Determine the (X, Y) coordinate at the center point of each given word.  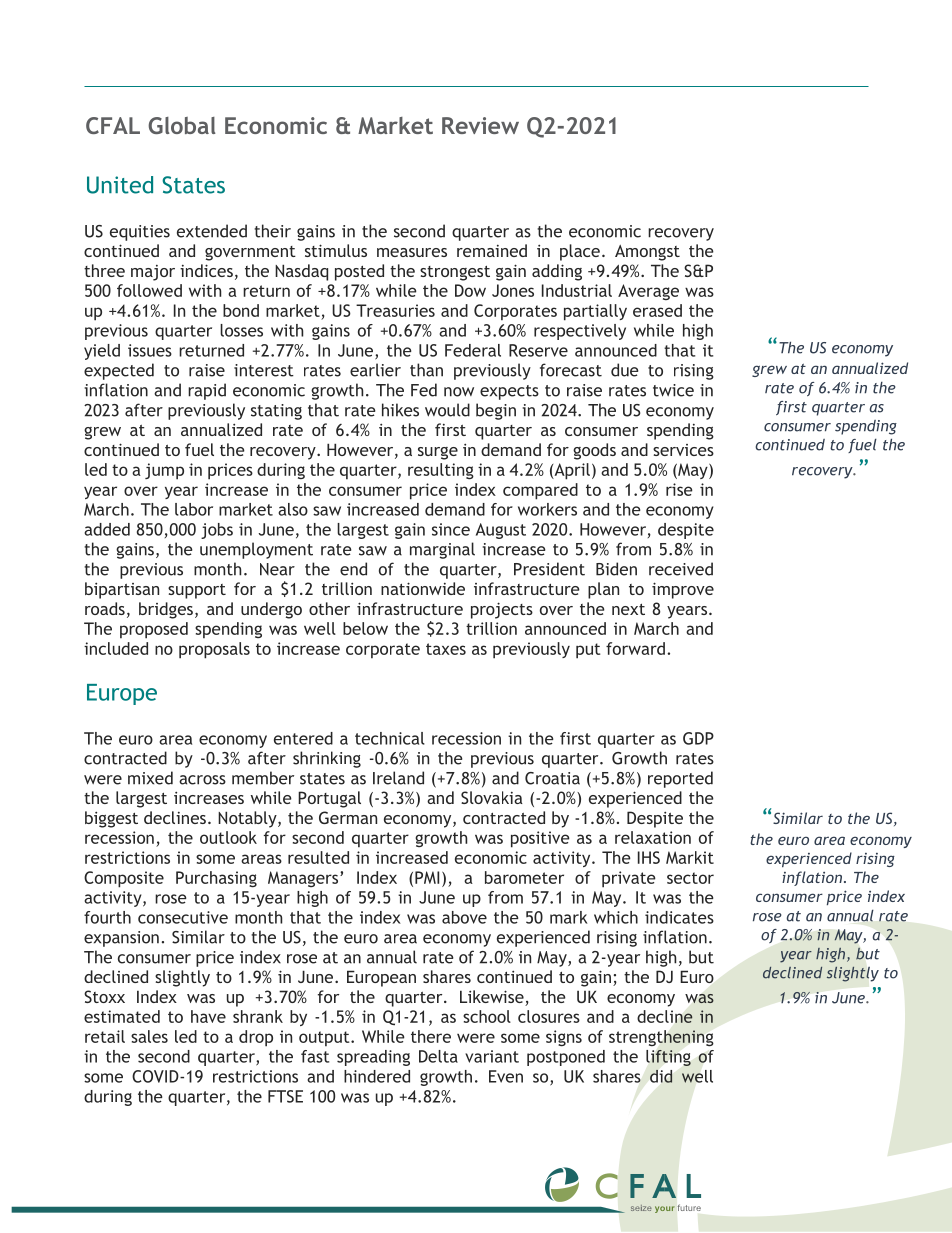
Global (182, 125)
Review (480, 125)
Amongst (647, 253)
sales (149, 1036)
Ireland (398, 778)
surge (438, 453)
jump (164, 471)
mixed (150, 778)
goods (594, 451)
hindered (377, 1076)
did (661, 1076)
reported (680, 779)
